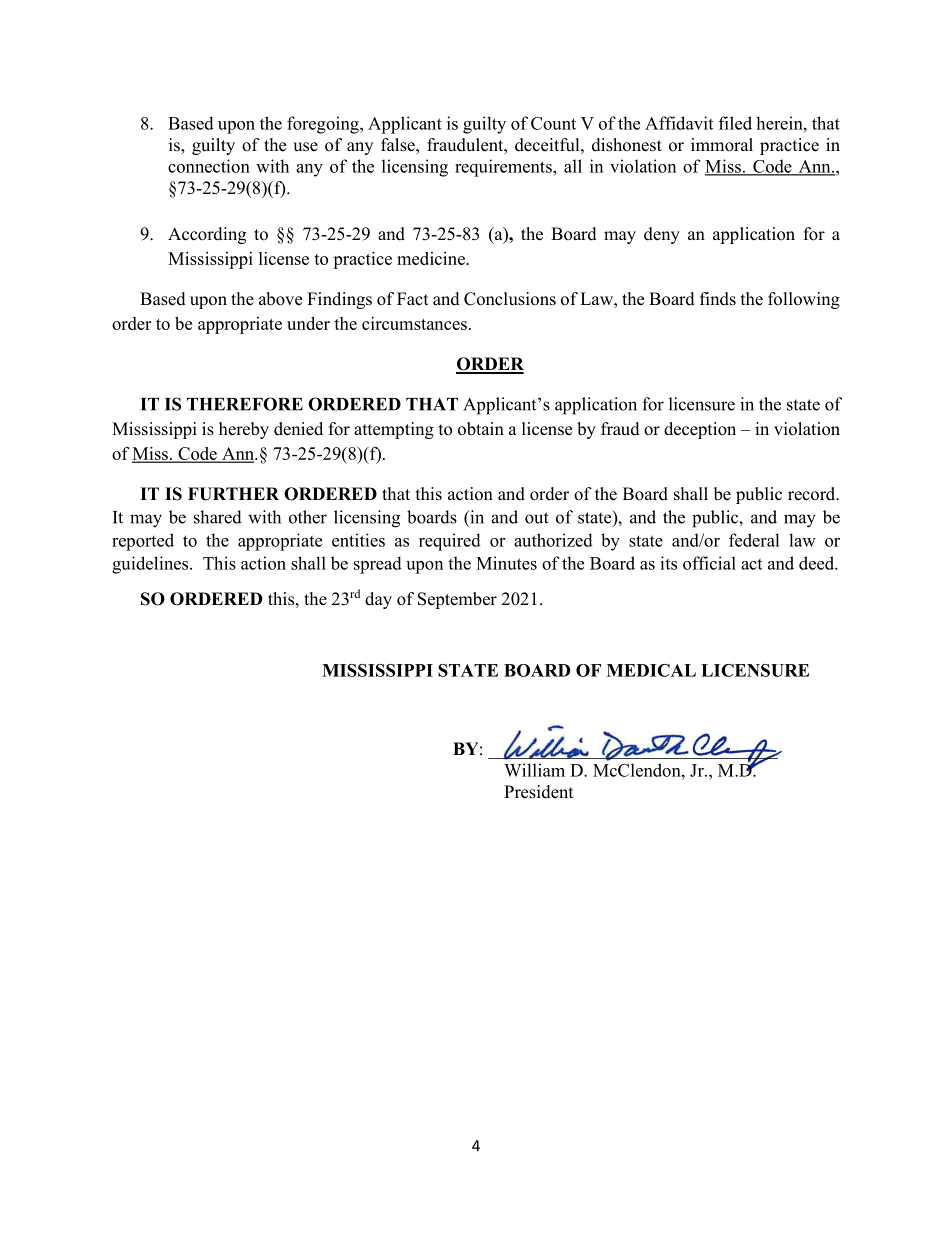 The height and width of the page is (1233, 952). What do you see at coordinates (700, 430) in the page?
I see `deception` at bounding box center [700, 430].
